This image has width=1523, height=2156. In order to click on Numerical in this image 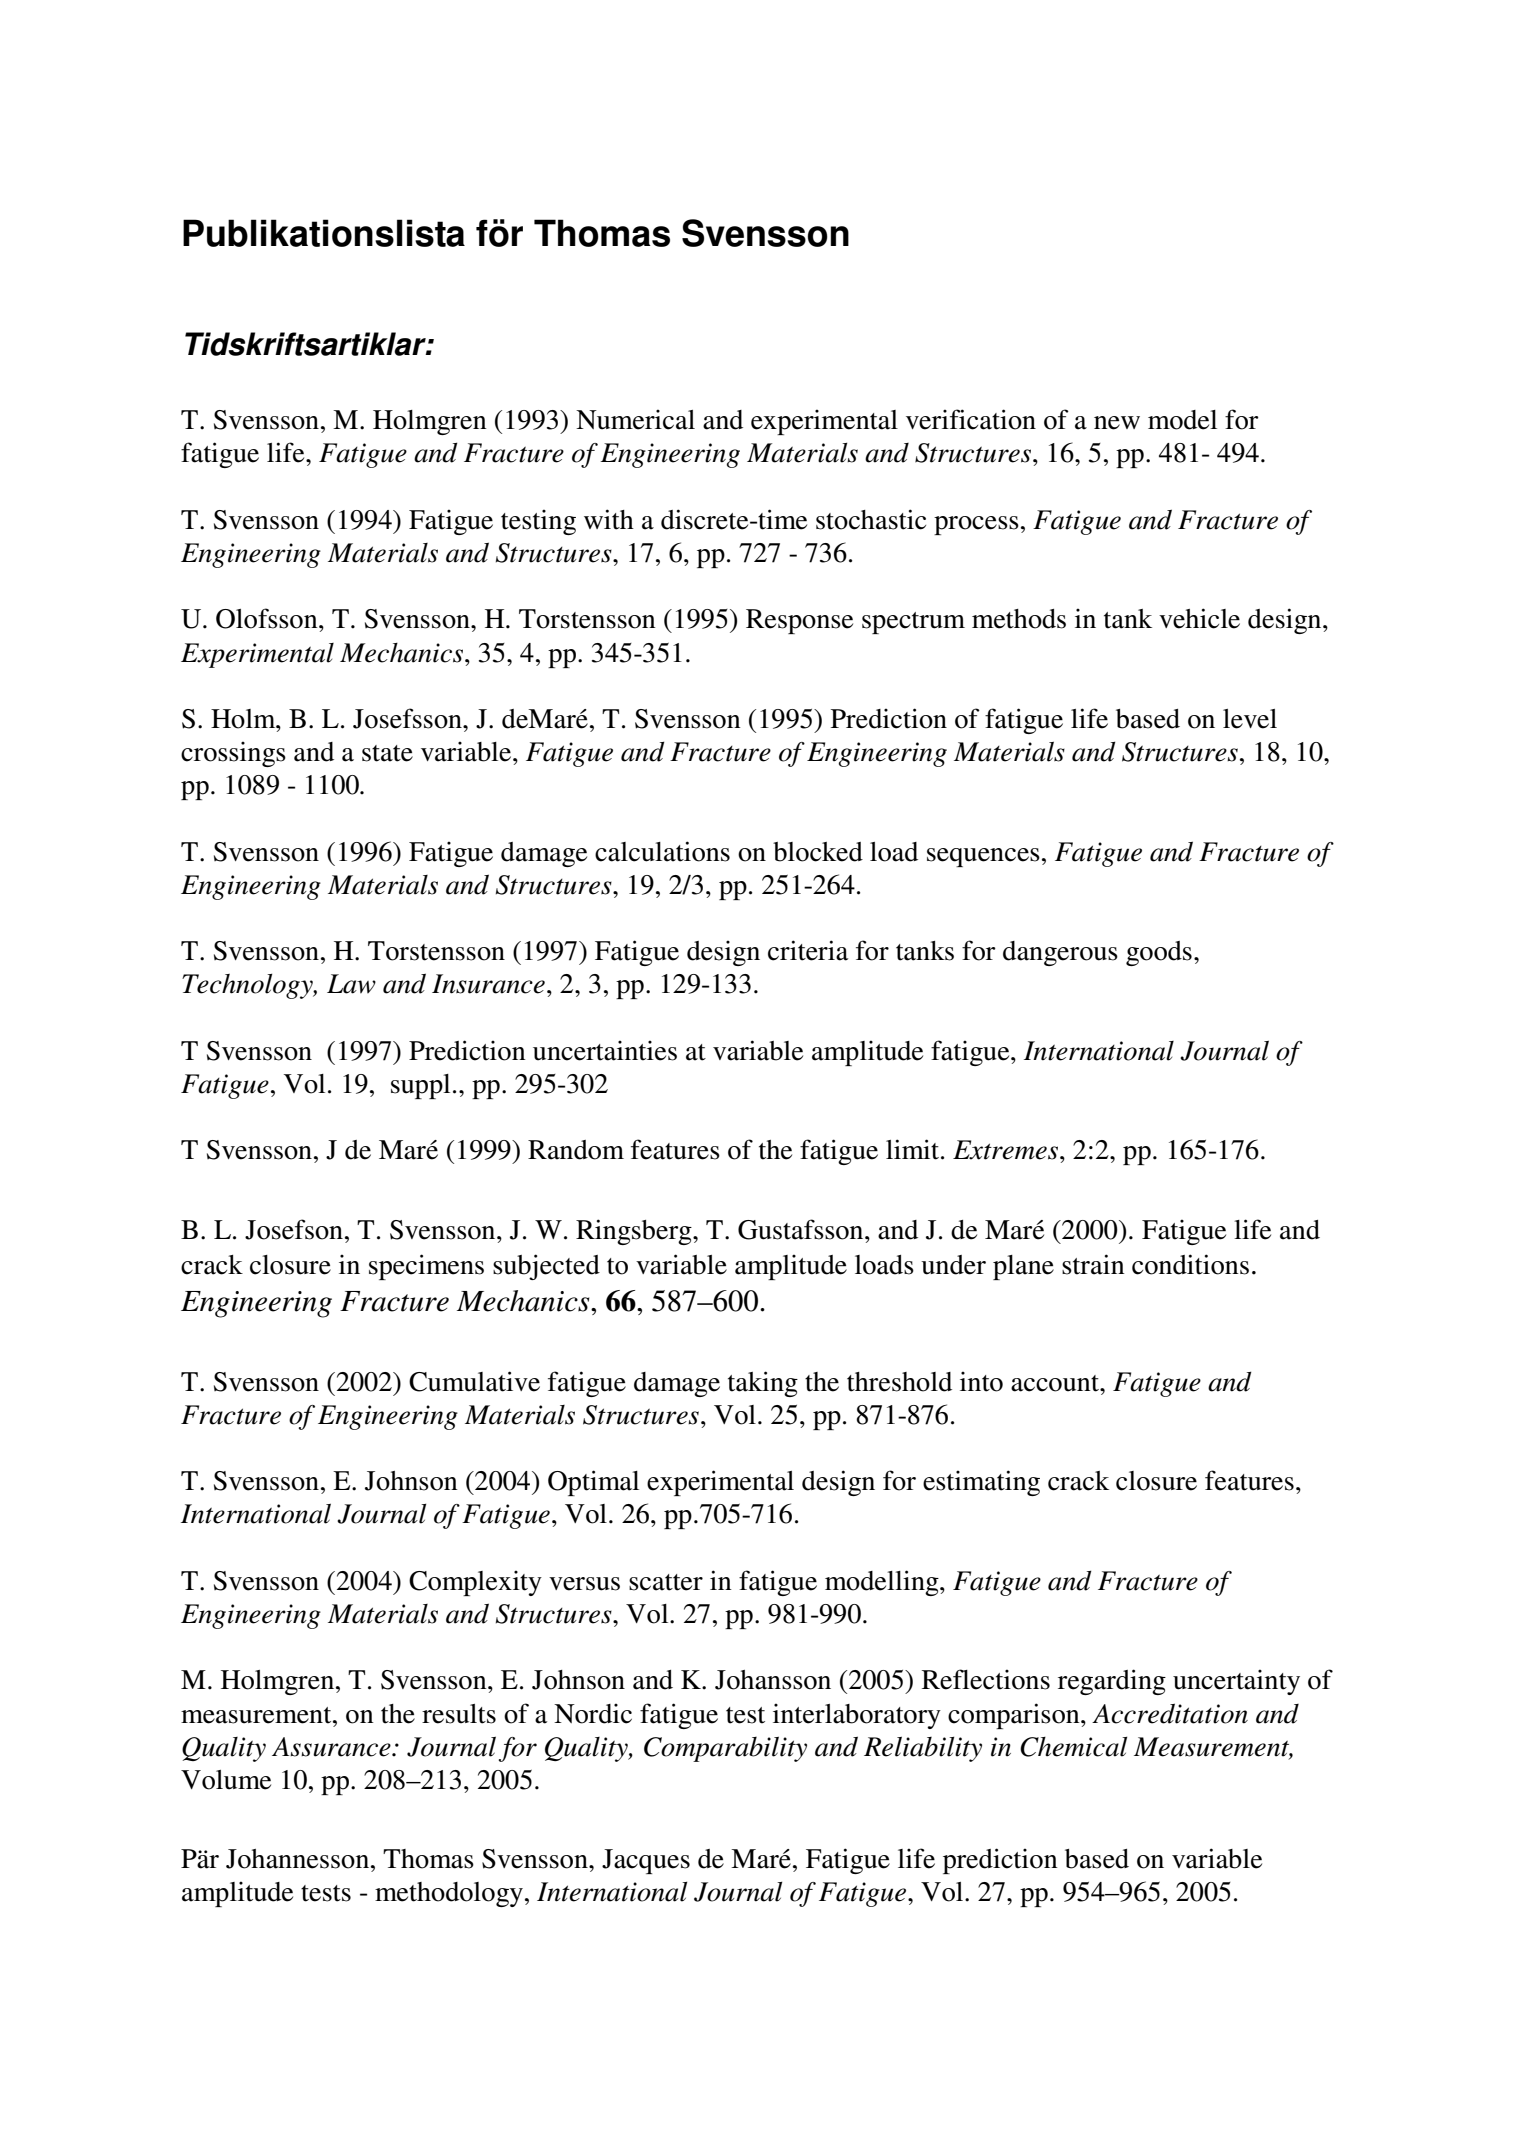, I will do `click(635, 419)`.
